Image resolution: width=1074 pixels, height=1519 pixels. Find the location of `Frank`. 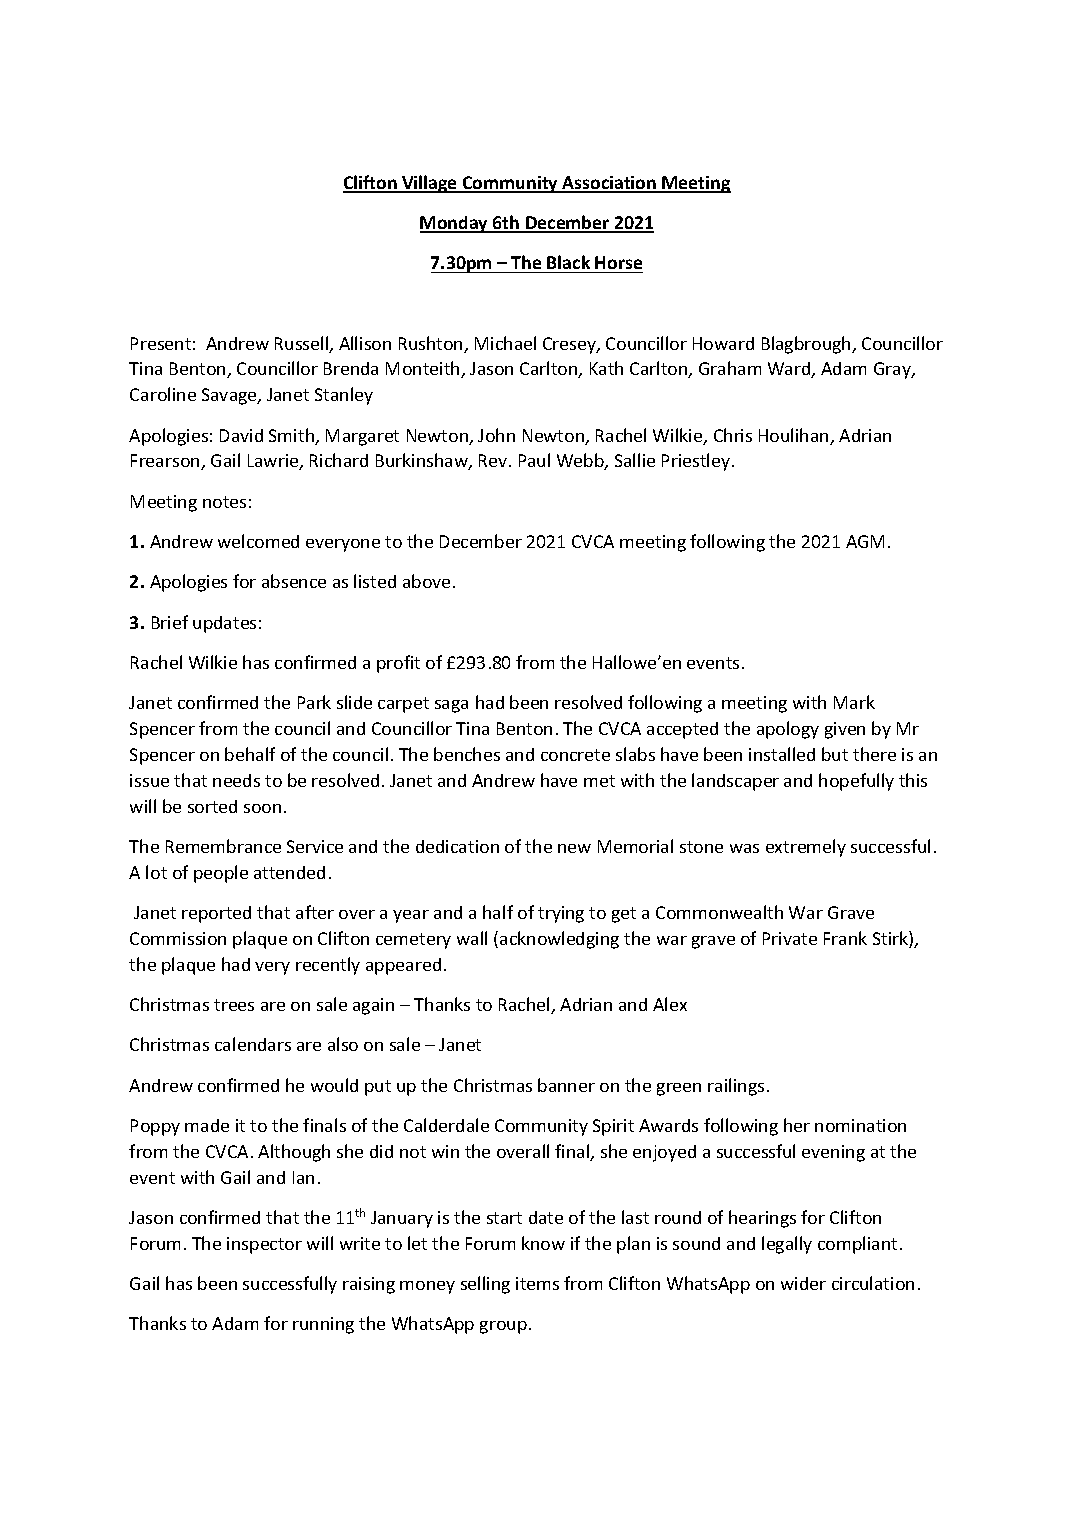

Frank is located at coordinates (845, 938).
